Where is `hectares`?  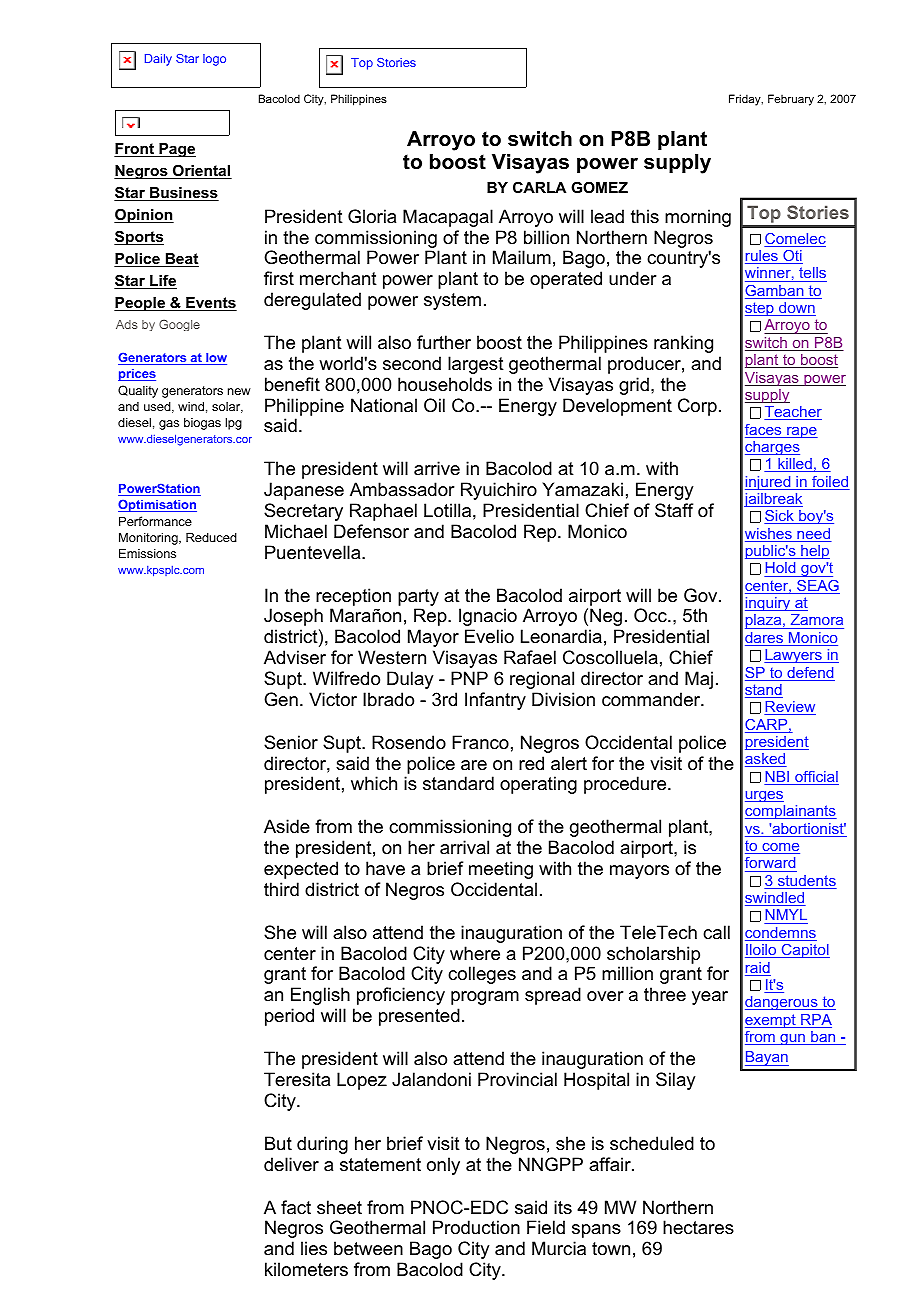 hectares is located at coordinates (698, 1227).
